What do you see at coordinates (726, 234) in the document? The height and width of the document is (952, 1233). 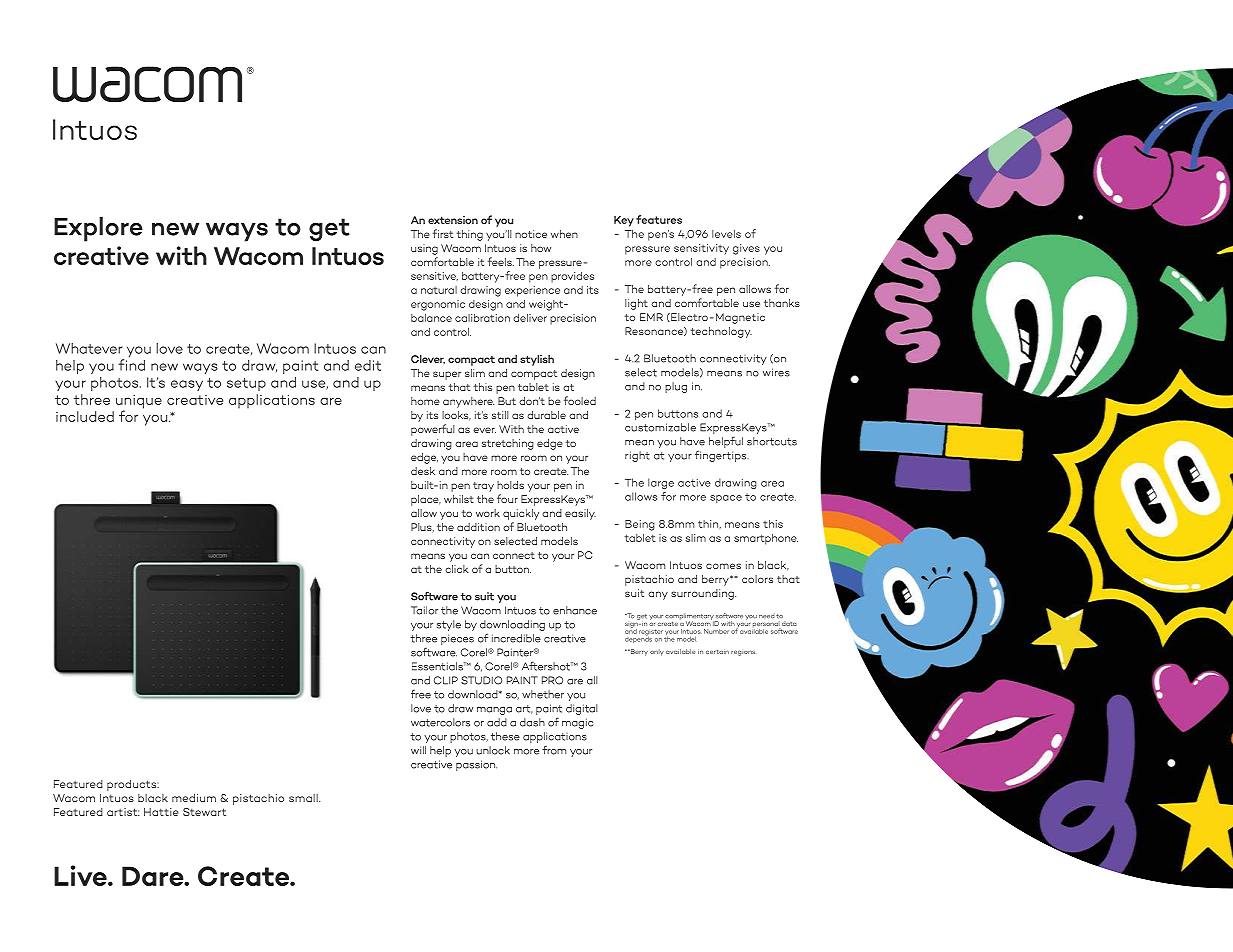 I see `levels` at bounding box center [726, 234].
